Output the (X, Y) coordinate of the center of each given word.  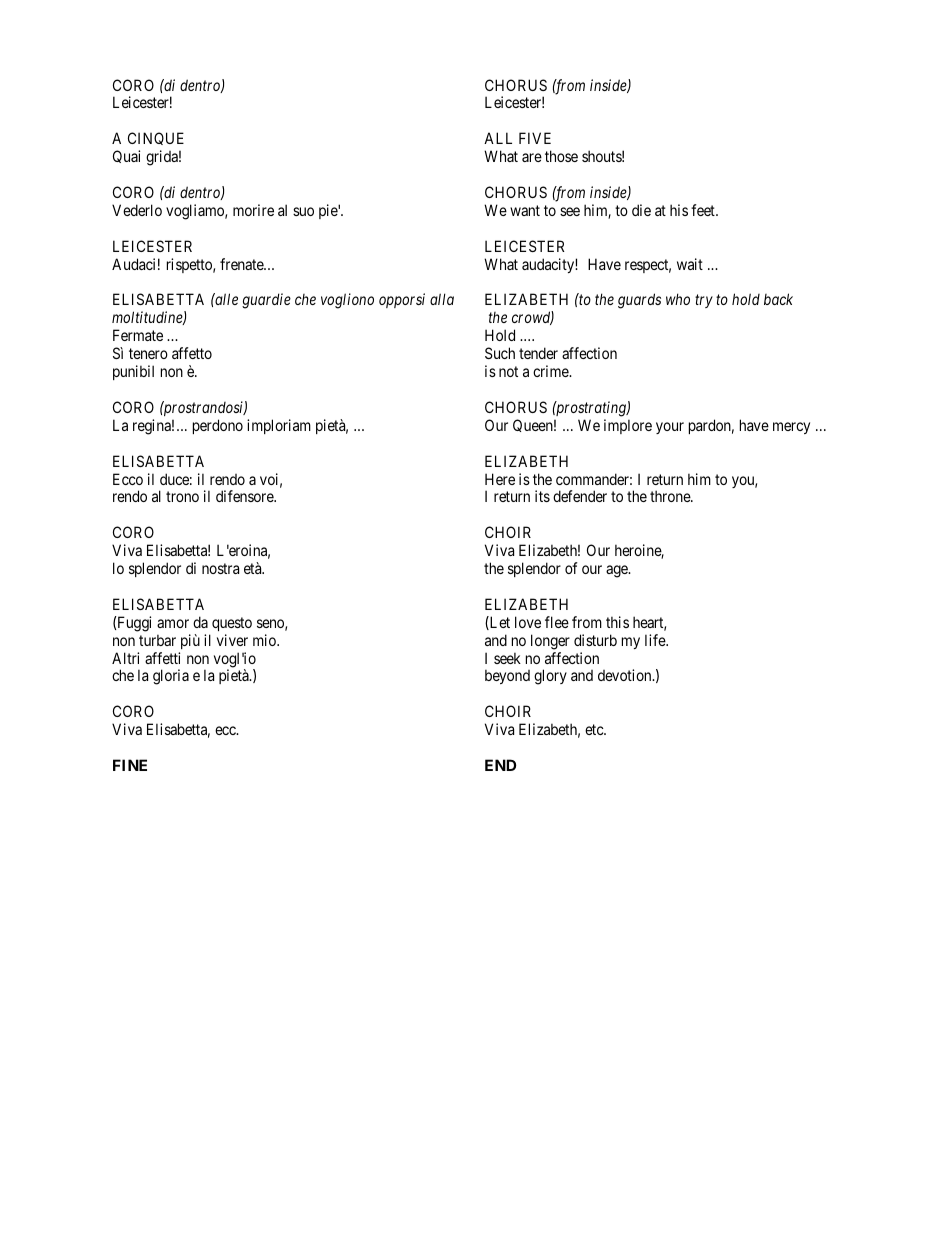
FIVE (535, 138)
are (532, 157)
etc (595, 729)
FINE (130, 765)
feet (704, 210)
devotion (626, 675)
